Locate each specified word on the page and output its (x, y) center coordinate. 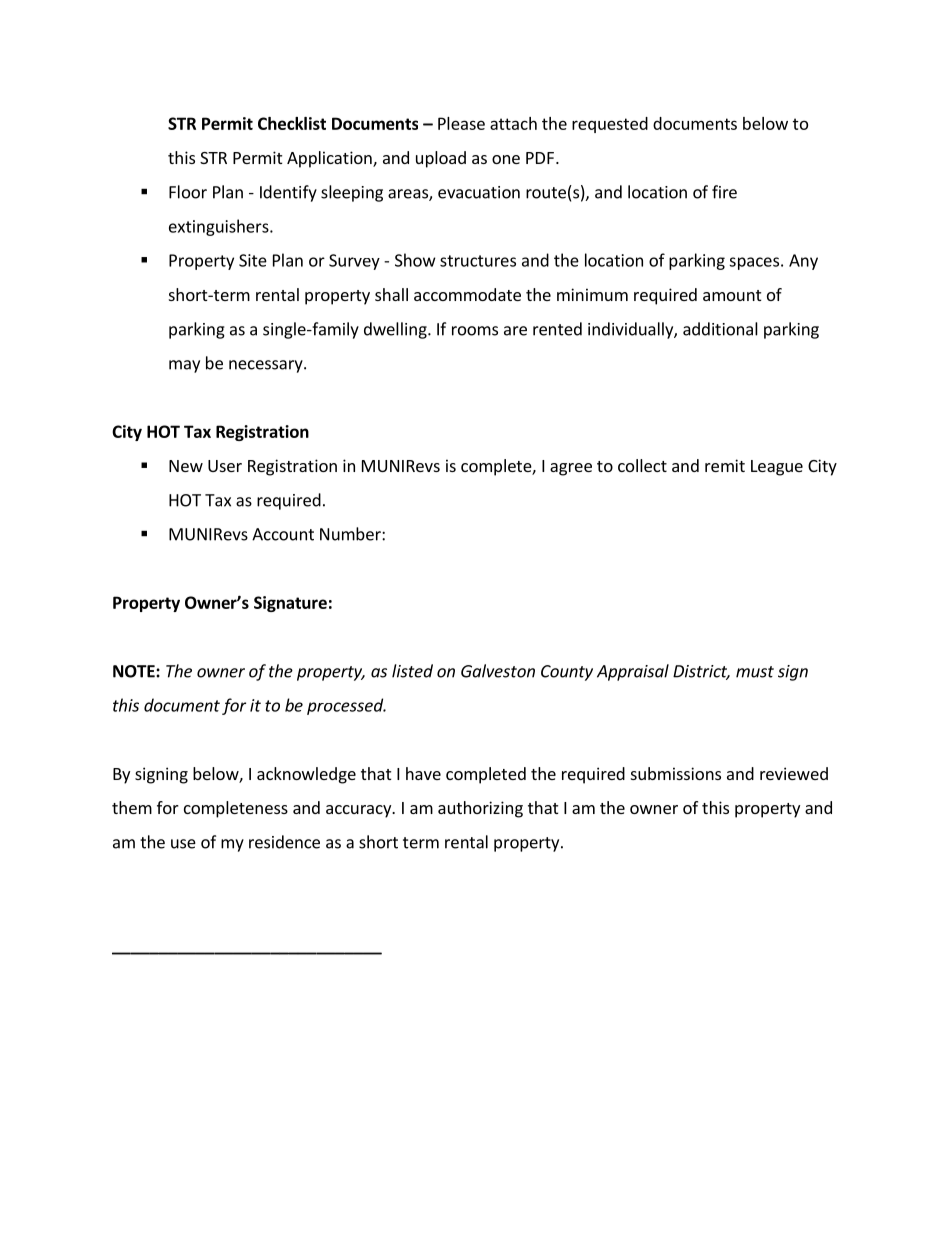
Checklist (292, 123)
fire (724, 192)
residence (284, 842)
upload (441, 159)
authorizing (480, 809)
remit (725, 465)
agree (571, 469)
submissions (676, 773)
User (225, 466)
